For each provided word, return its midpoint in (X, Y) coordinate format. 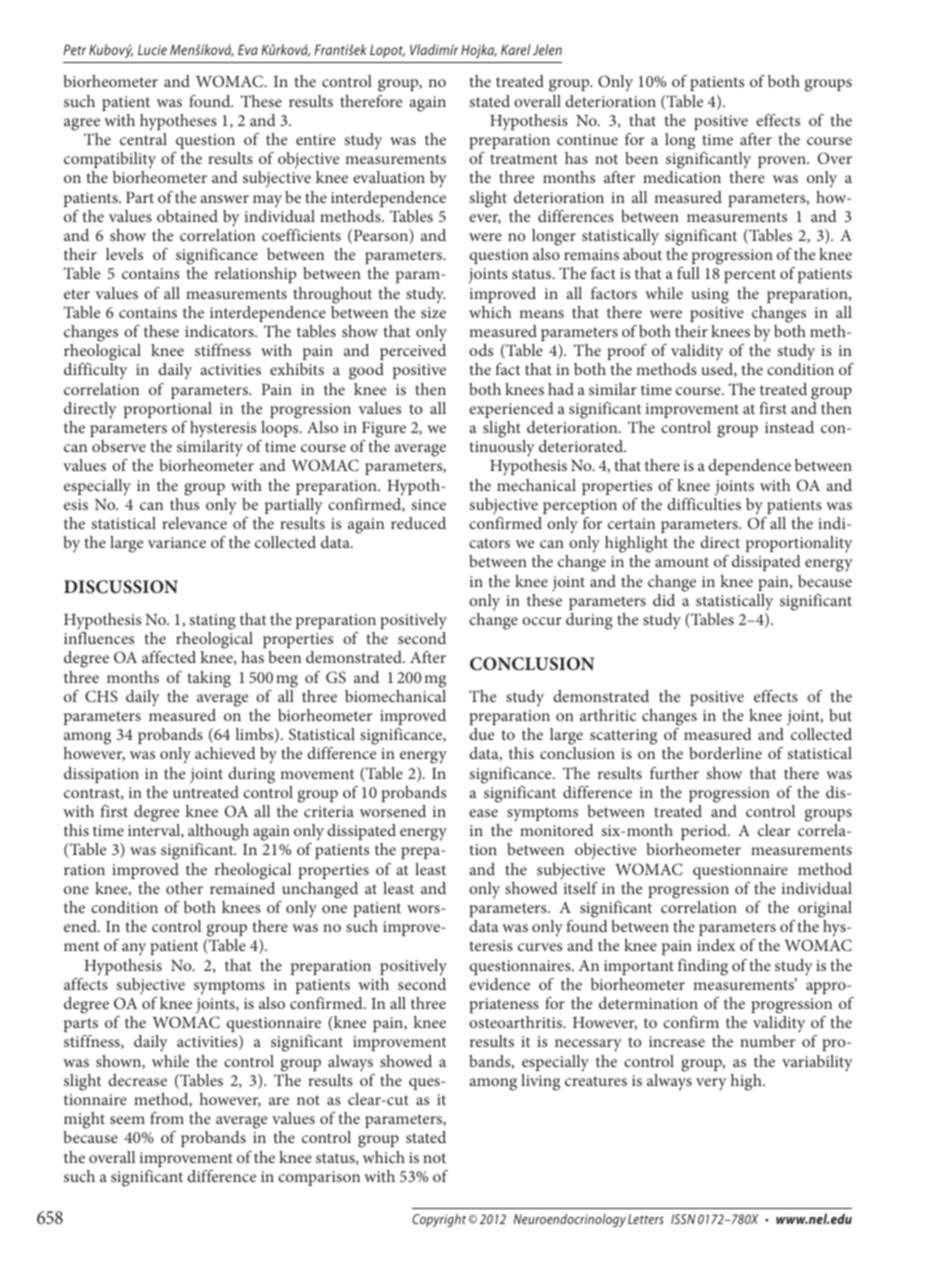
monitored (557, 830)
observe (119, 446)
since (429, 504)
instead (789, 427)
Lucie (152, 50)
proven (783, 162)
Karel (516, 49)
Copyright (439, 1220)
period (705, 832)
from (167, 1118)
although (218, 834)
